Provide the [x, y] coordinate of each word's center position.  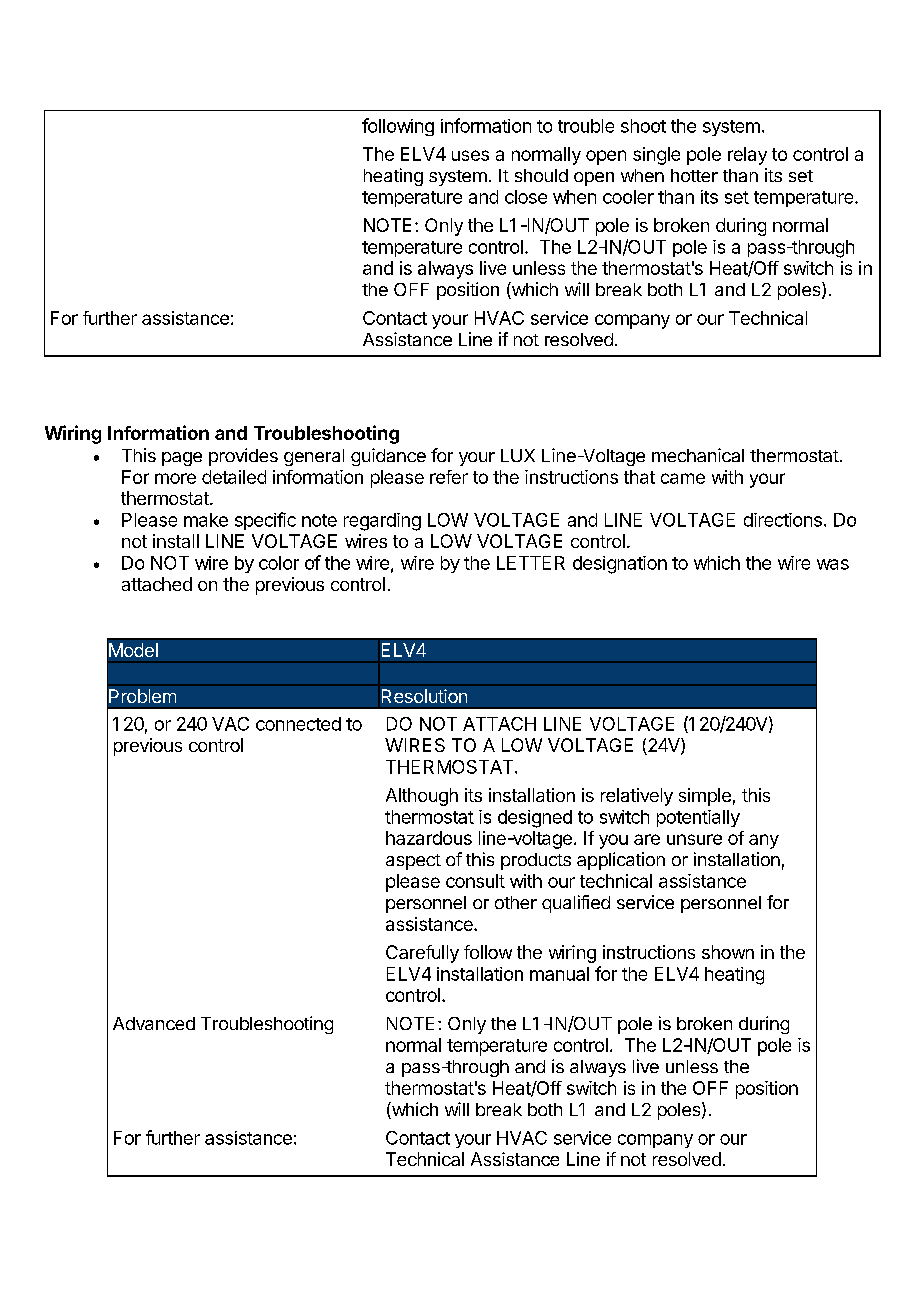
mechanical [698, 455]
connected [298, 724]
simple [705, 797]
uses [470, 155]
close [526, 197]
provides [243, 457]
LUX [518, 455]
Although [422, 797]
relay [747, 156]
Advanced [154, 1023]
